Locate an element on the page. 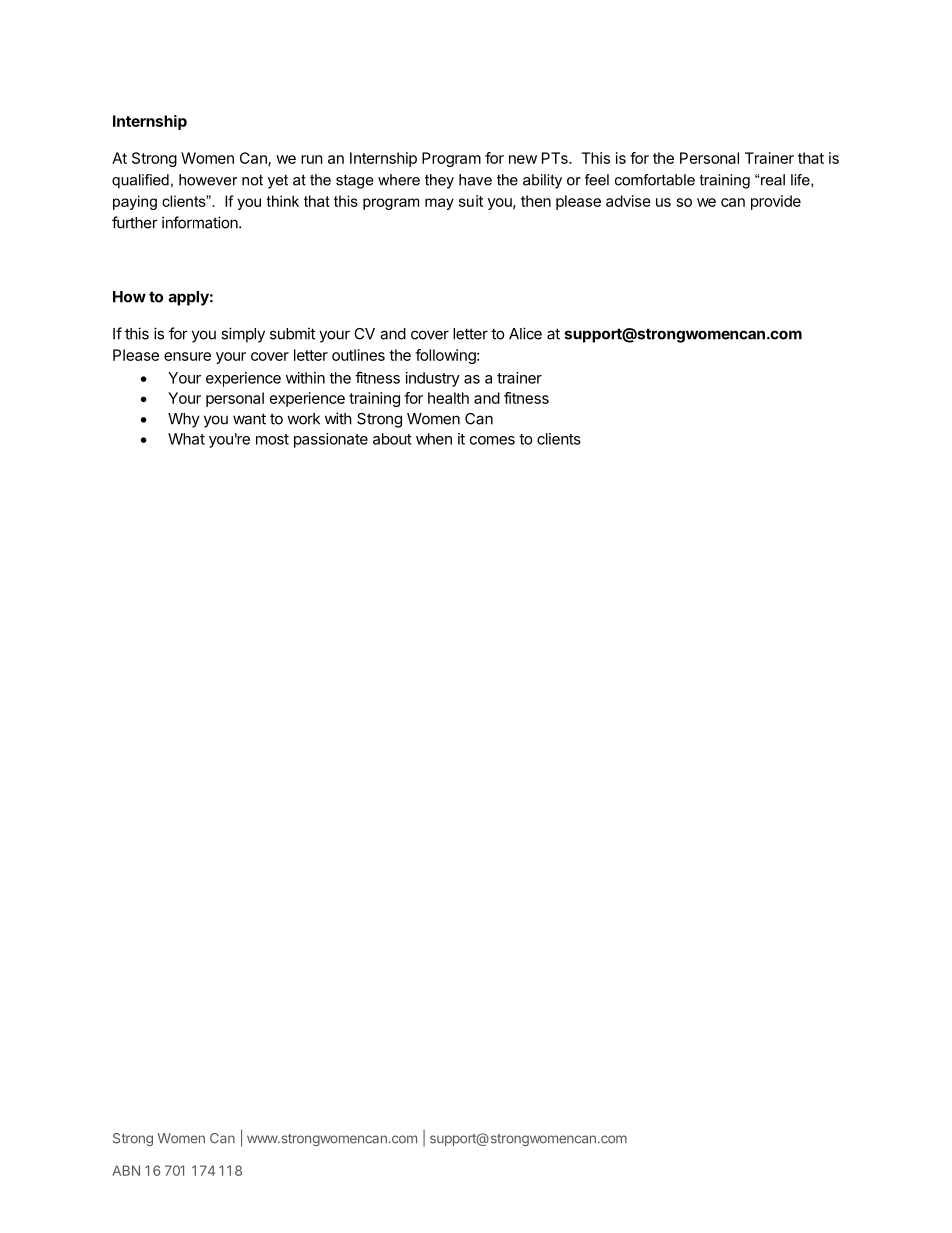 This page has height=1233, width=952. Why is located at coordinates (184, 420).
